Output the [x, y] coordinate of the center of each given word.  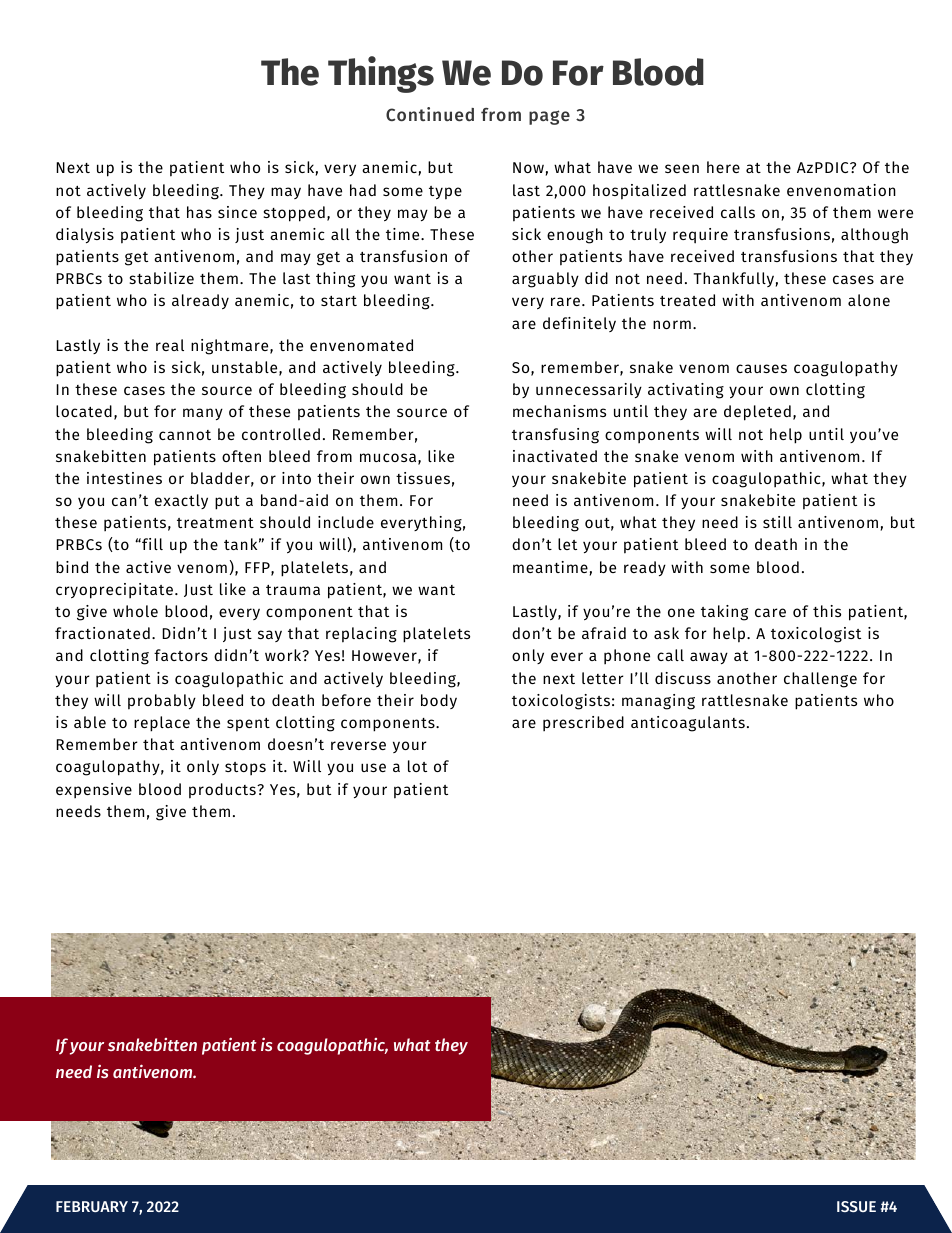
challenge [820, 680]
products [223, 791]
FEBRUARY [92, 1206]
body [439, 701]
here [723, 167]
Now [529, 169]
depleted [757, 413]
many [203, 414]
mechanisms [559, 411]
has [199, 212]
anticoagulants [688, 724]
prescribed [583, 723]
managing [658, 702]
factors [181, 655]
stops [245, 768]
